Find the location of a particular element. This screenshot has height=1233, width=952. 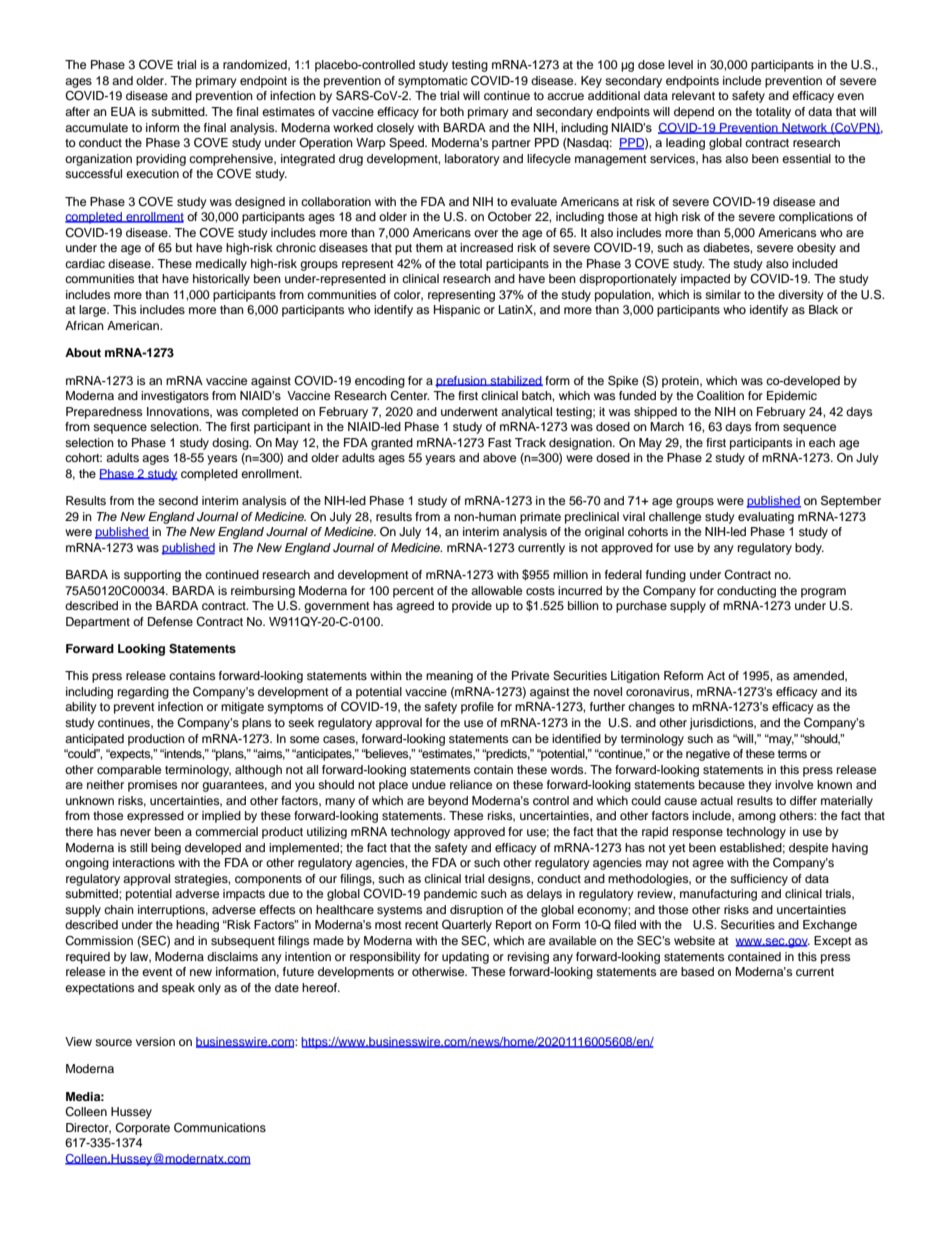

Corporate is located at coordinates (142, 1129).
